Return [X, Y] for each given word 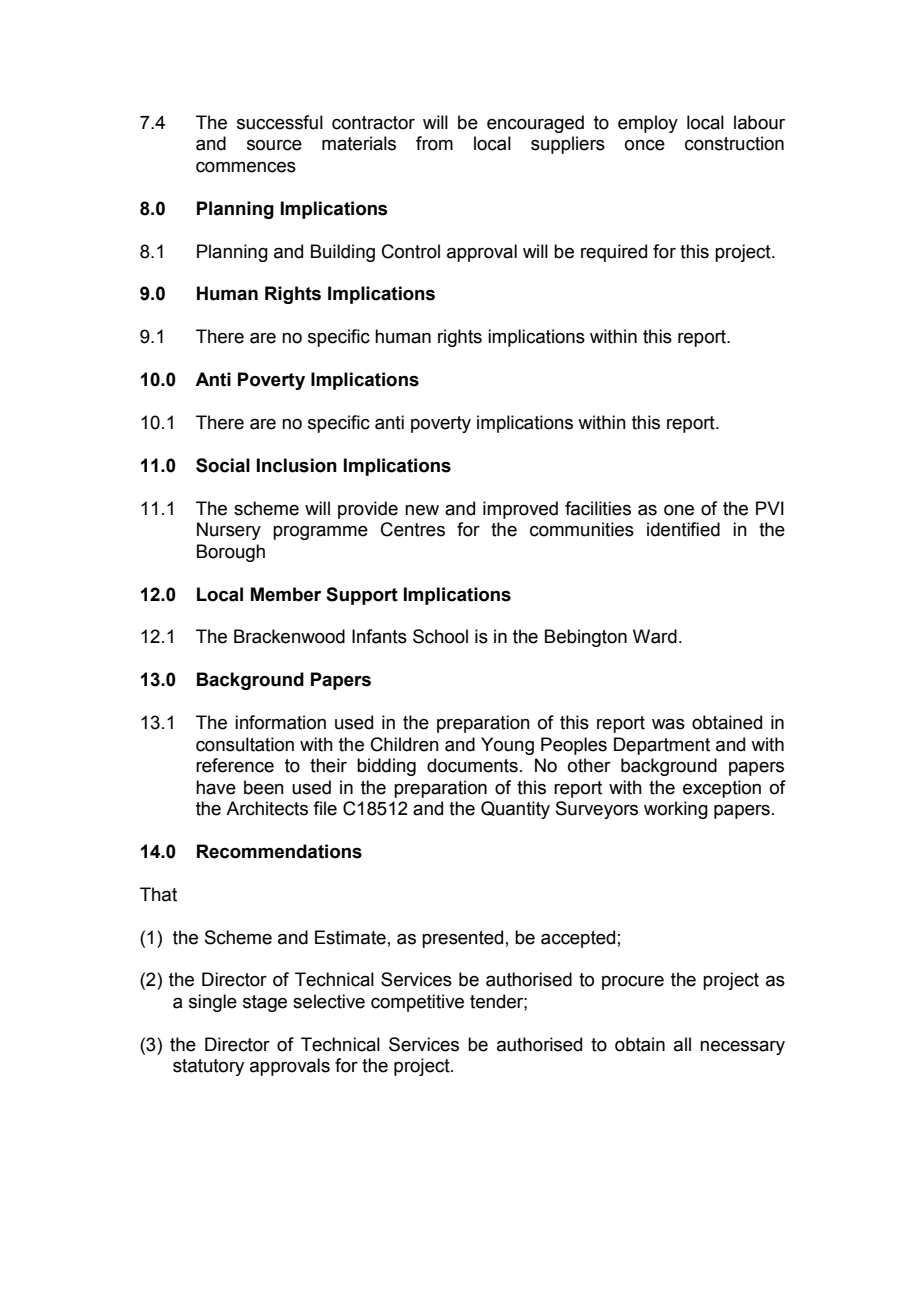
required [614, 253]
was [668, 724]
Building [343, 253]
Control [411, 251]
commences [246, 167]
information [280, 722]
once [645, 145]
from [434, 143]
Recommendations [279, 851]
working [676, 810]
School [440, 636]
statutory [208, 1067]
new [422, 510]
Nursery [229, 531]
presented [462, 939]
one [679, 510]
